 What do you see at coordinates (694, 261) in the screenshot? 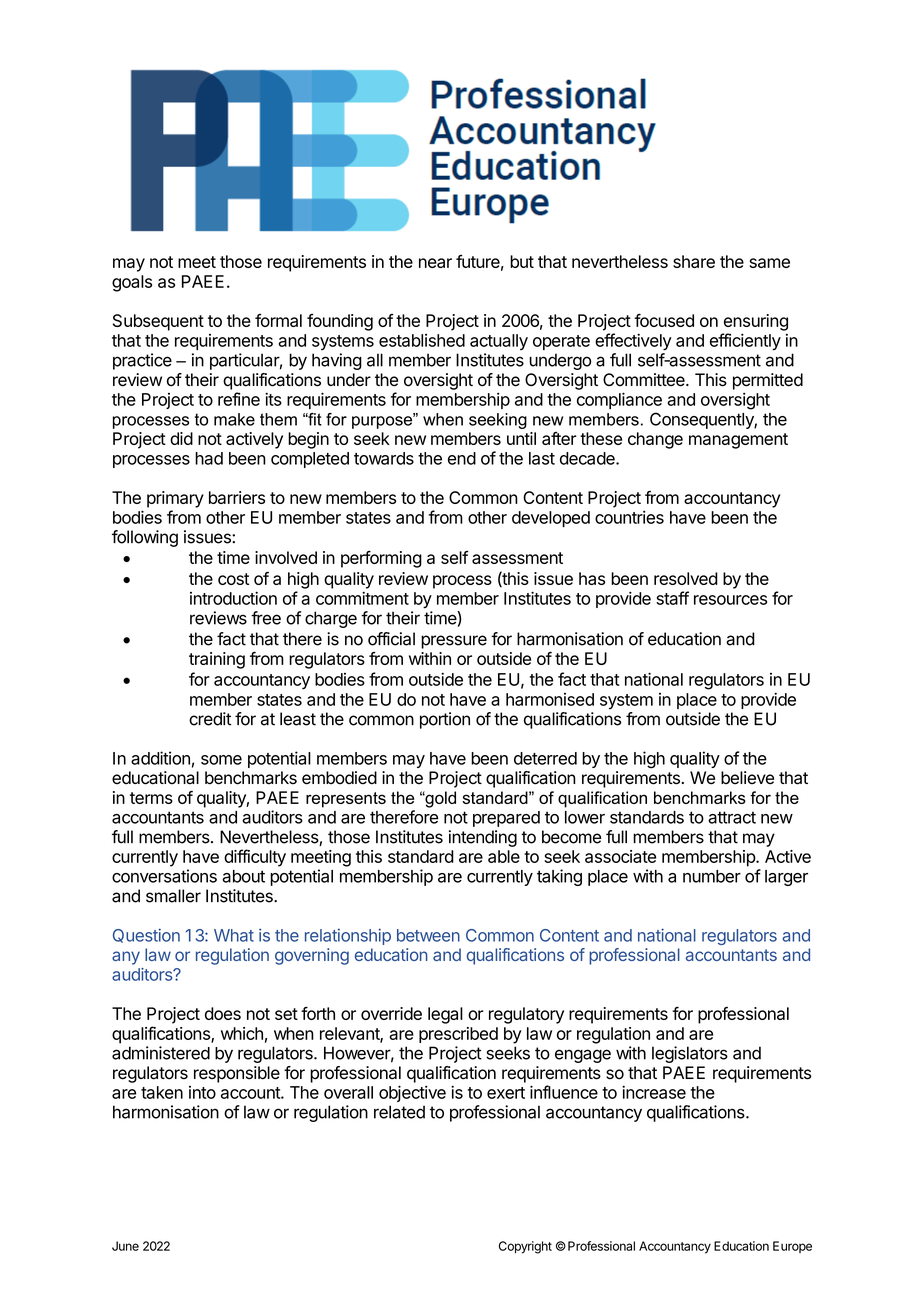
I see `share` at bounding box center [694, 261].
